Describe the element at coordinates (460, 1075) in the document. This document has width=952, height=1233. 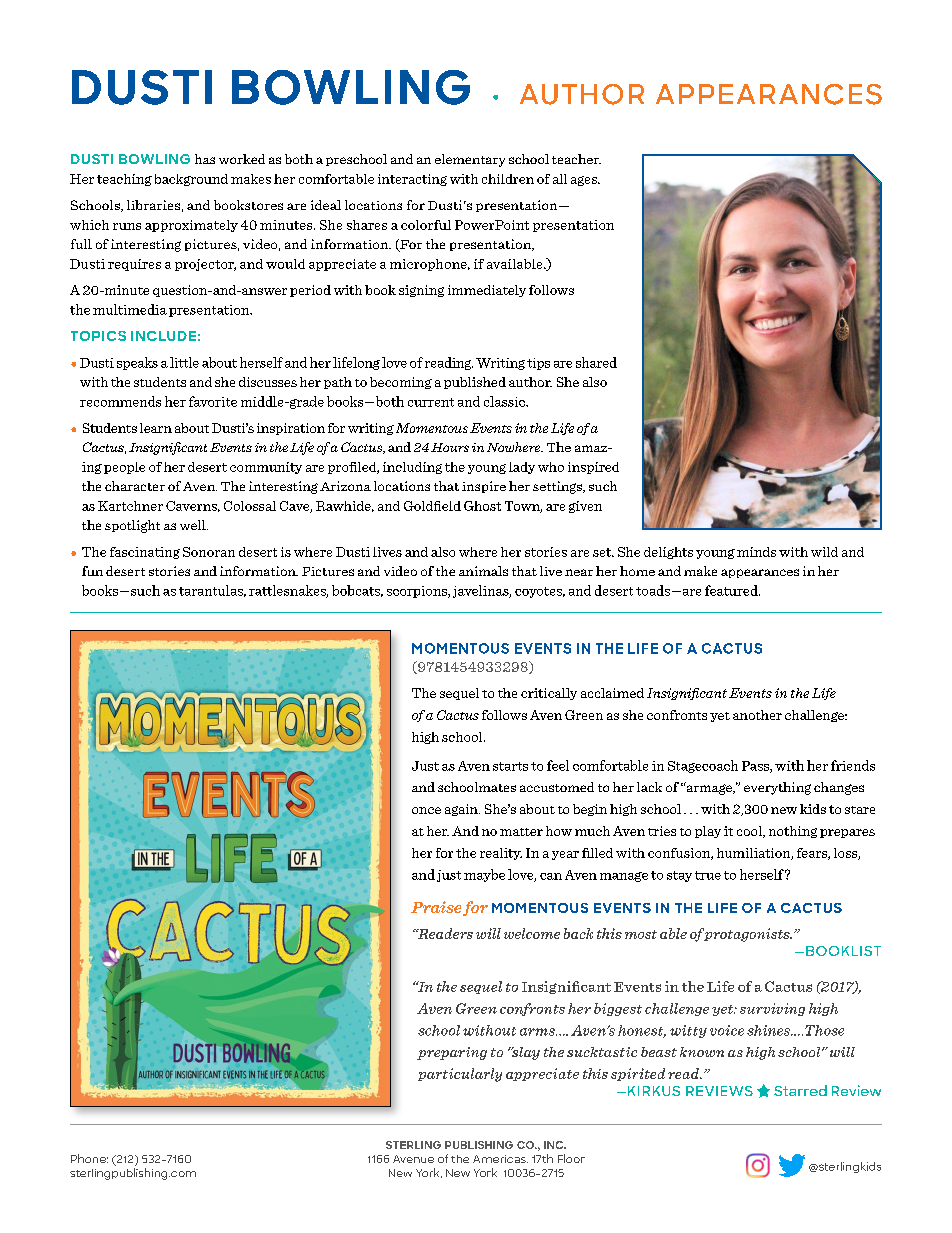
I see `particularly` at that location.
